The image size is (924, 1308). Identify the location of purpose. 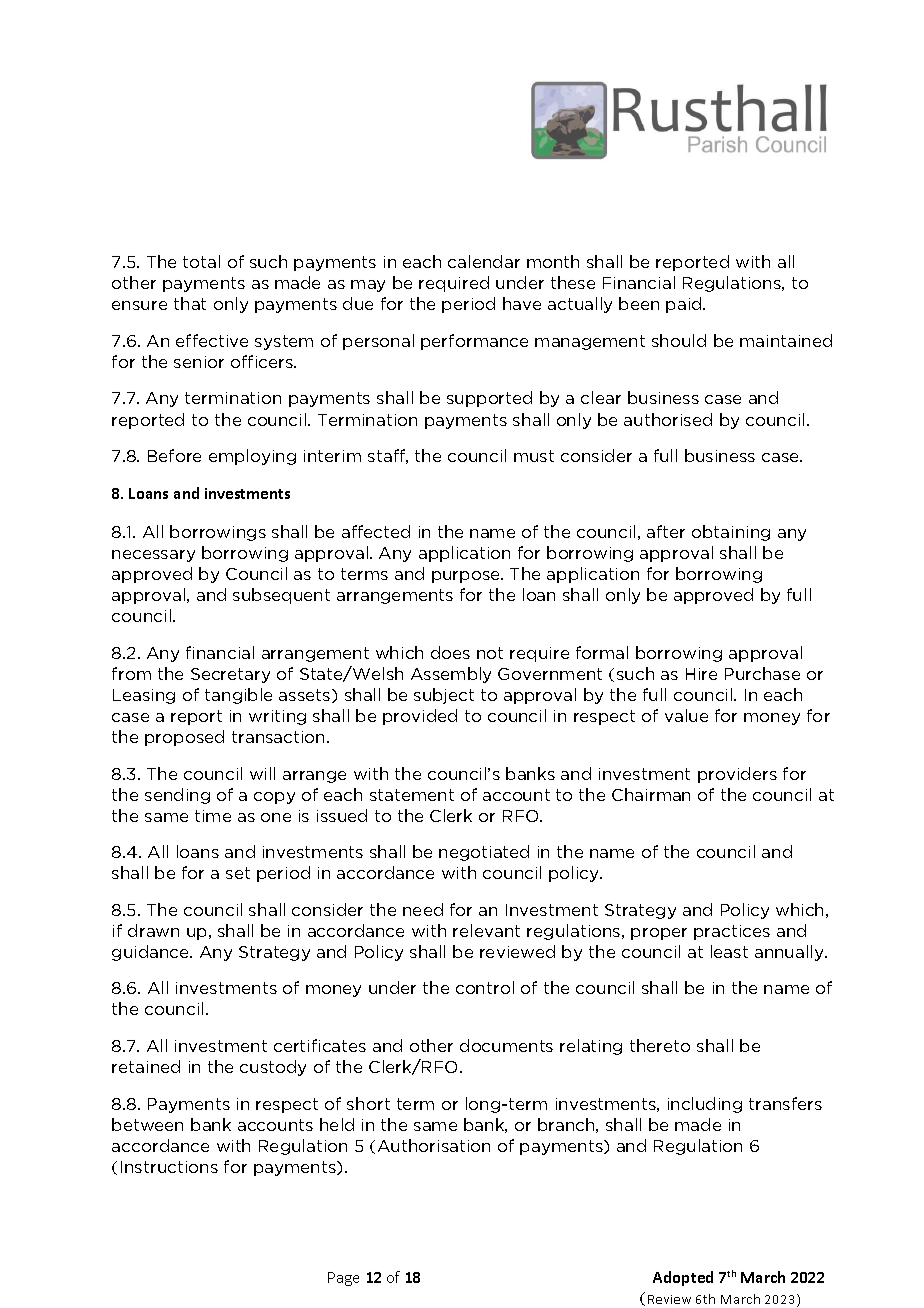
(467, 577).
